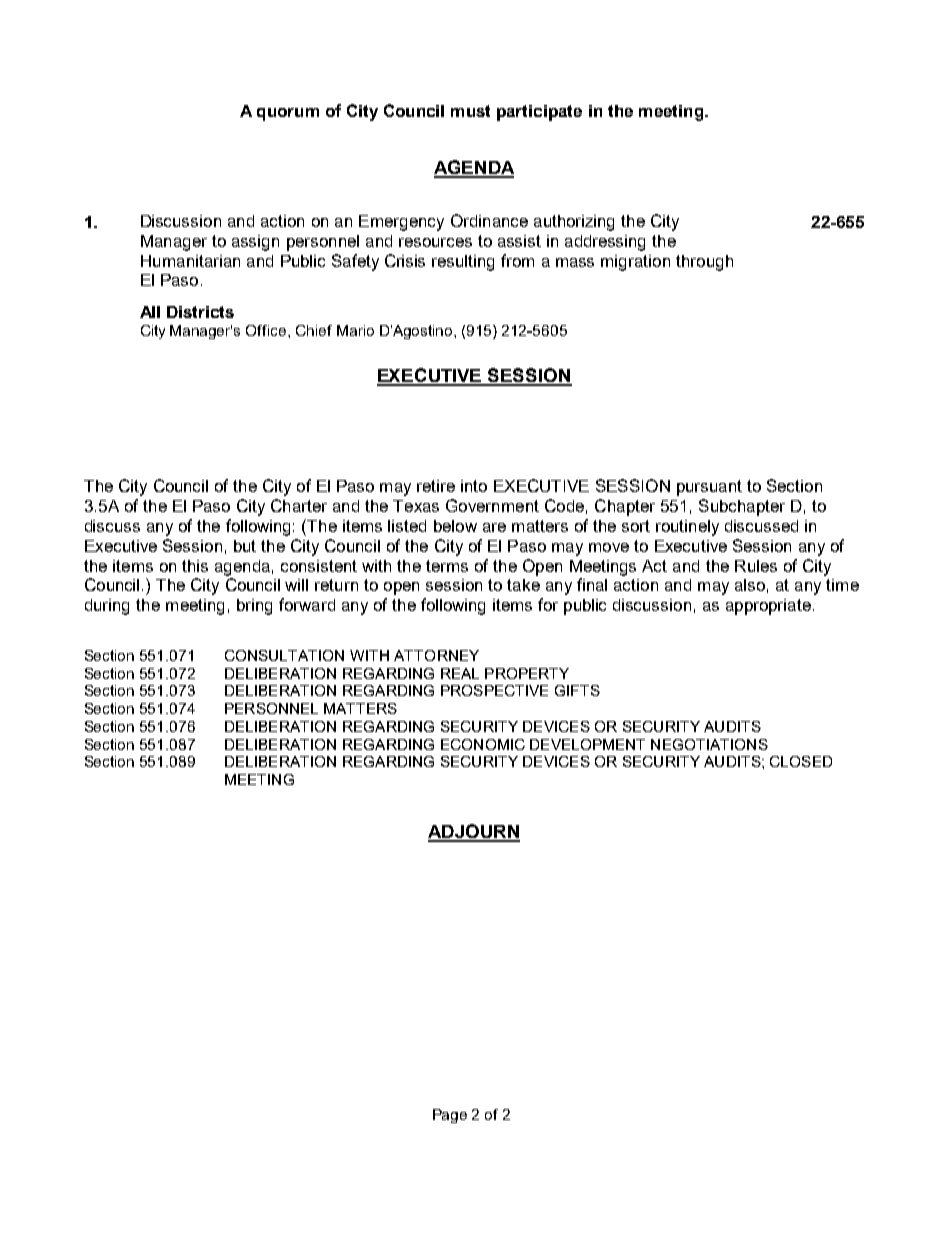 The image size is (952, 1233). What do you see at coordinates (470, 111) in the screenshot?
I see `must` at bounding box center [470, 111].
